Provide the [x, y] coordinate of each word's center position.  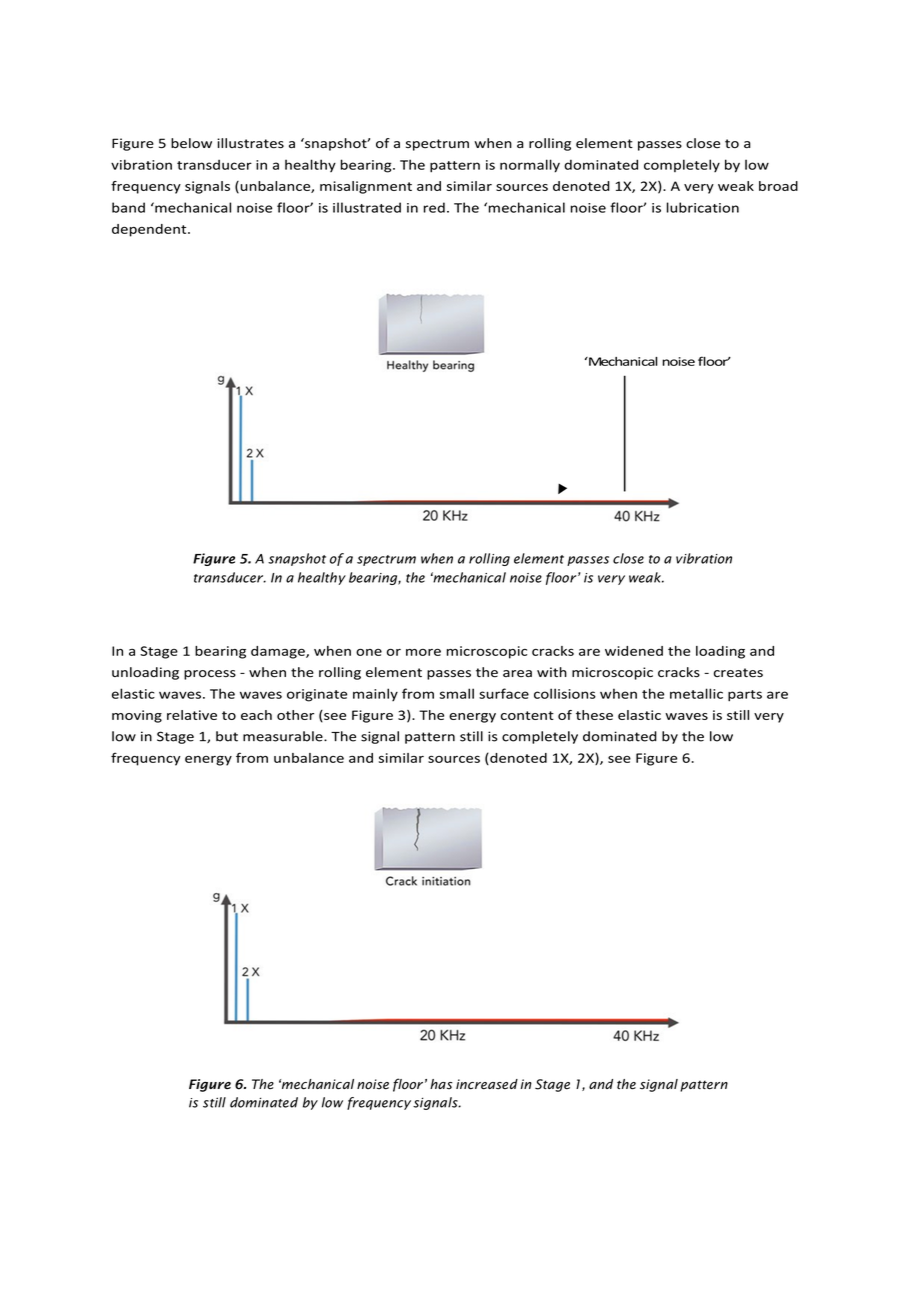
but [227, 736]
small [457, 693]
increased [487, 1084]
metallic [696, 693]
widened [634, 651]
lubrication [703, 207]
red [434, 207]
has [441, 1084]
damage [279, 652]
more [423, 652]
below [191, 143]
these [594, 715]
